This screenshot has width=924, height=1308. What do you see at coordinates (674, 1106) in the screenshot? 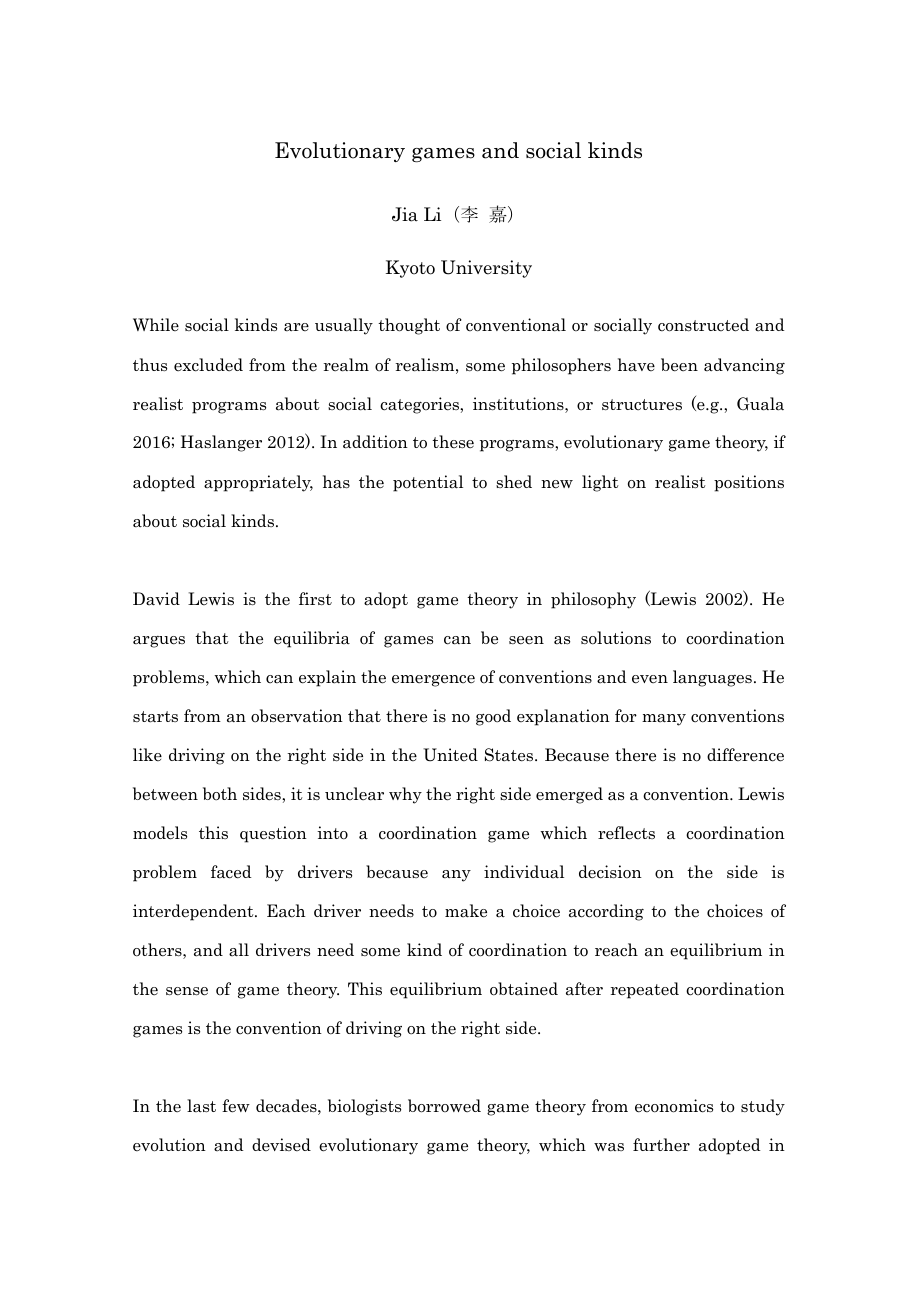
I see `economics` at bounding box center [674, 1106].
